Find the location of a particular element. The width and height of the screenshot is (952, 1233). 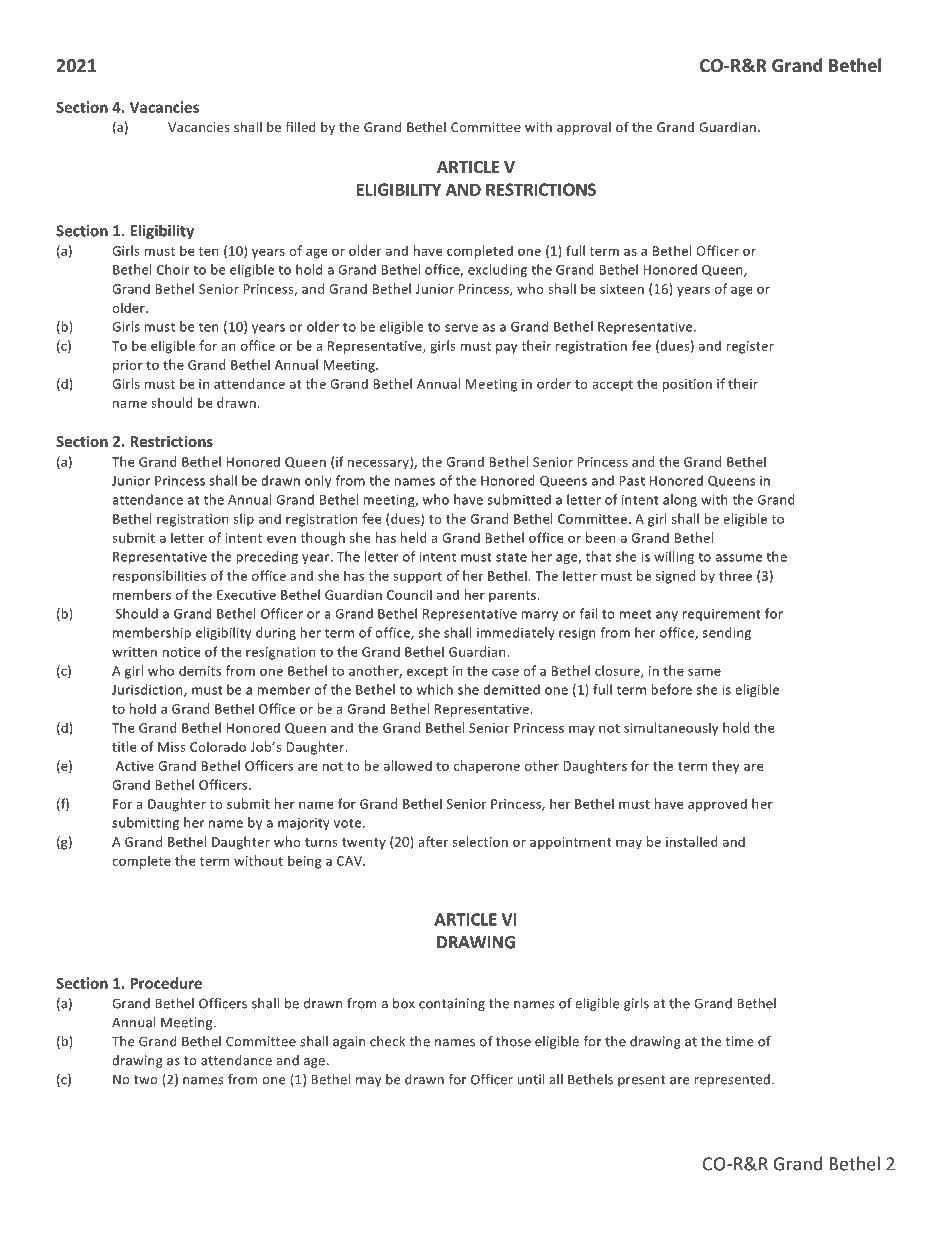

two is located at coordinates (146, 1080).
